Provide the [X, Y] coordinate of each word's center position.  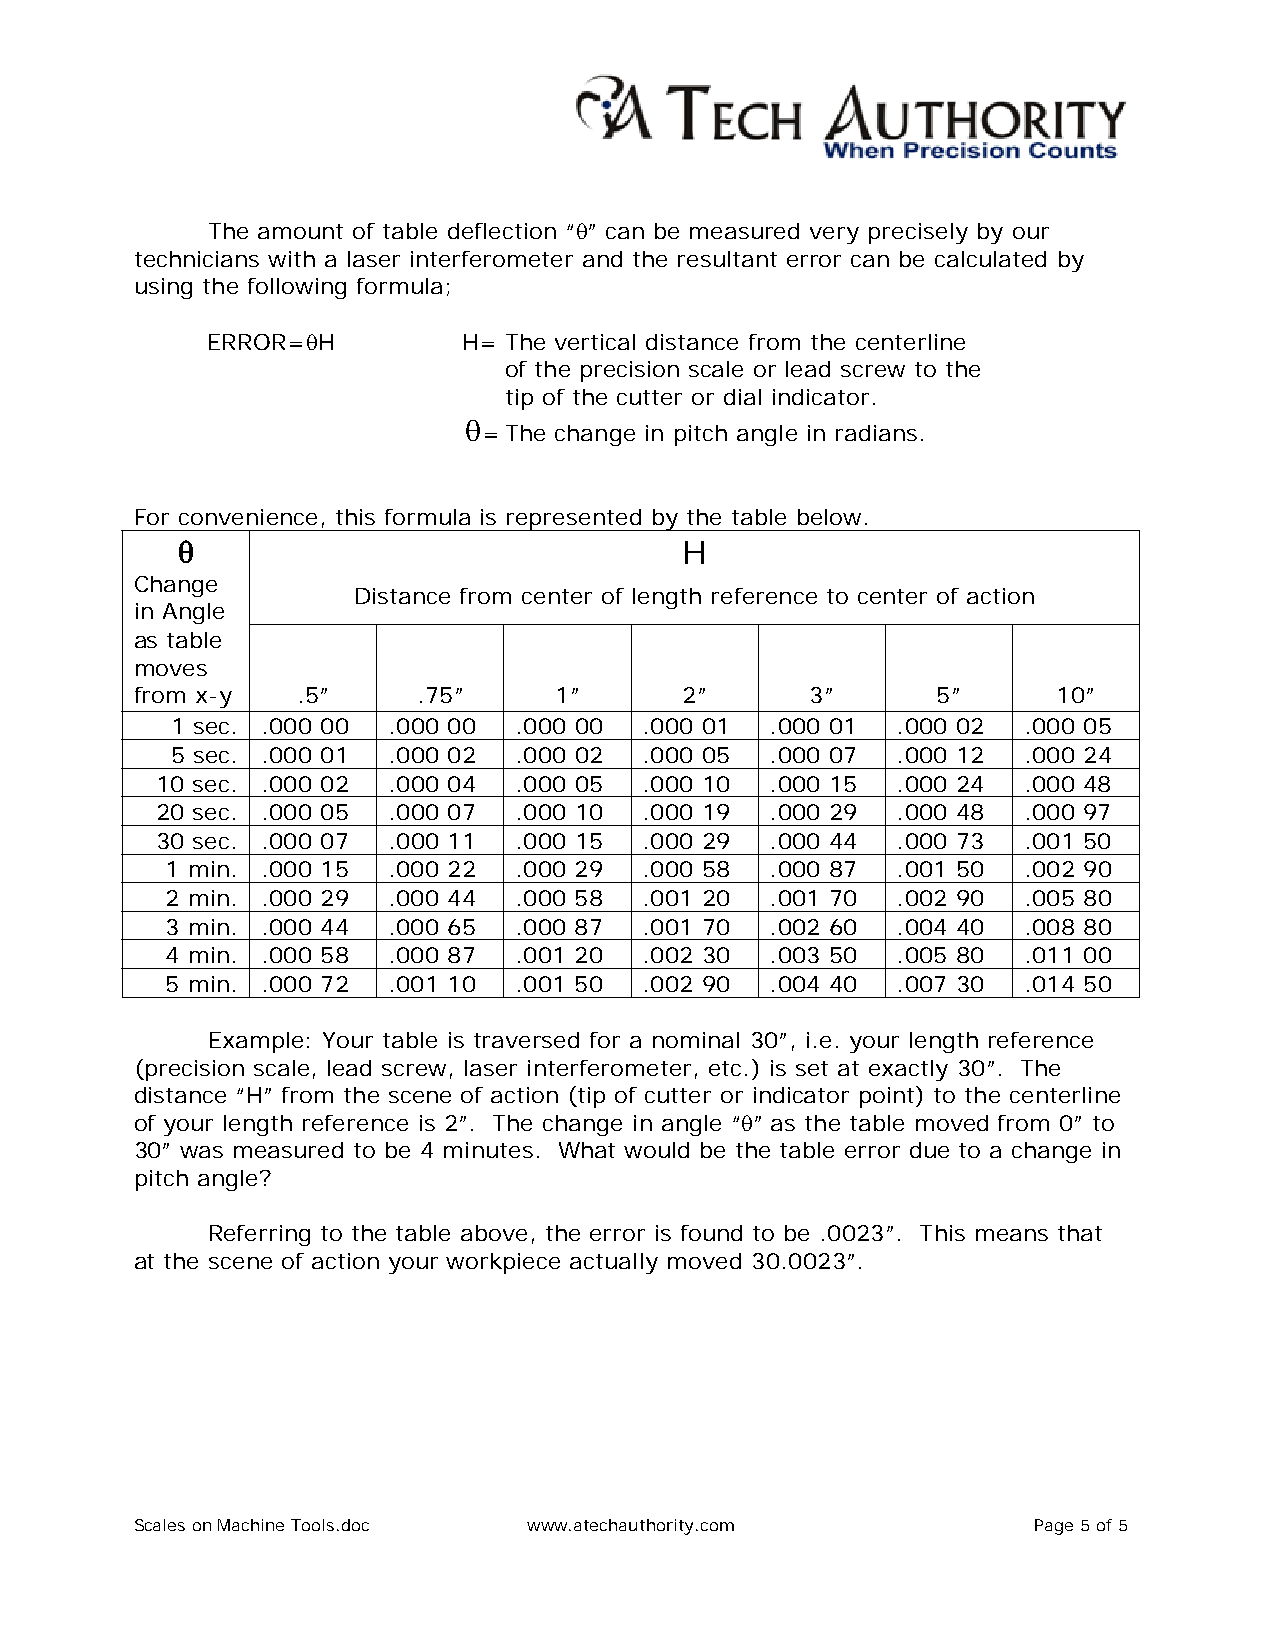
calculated [990, 259]
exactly [908, 1070]
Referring [260, 1235]
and [602, 259]
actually [614, 1263]
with [291, 259]
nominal [696, 1040]
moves [171, 670]
